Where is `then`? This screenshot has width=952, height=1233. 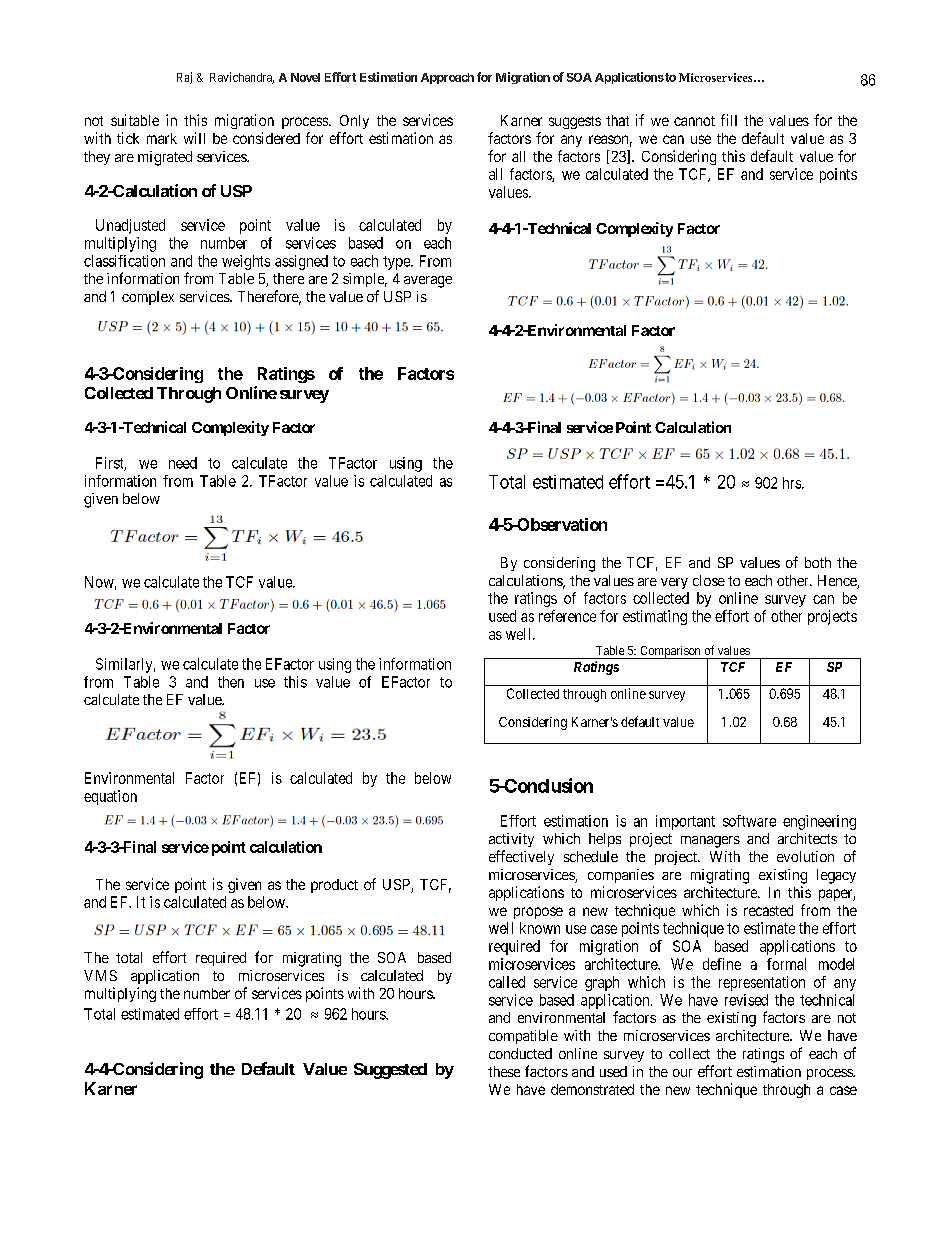 then is located at coordinates (231, 682).
